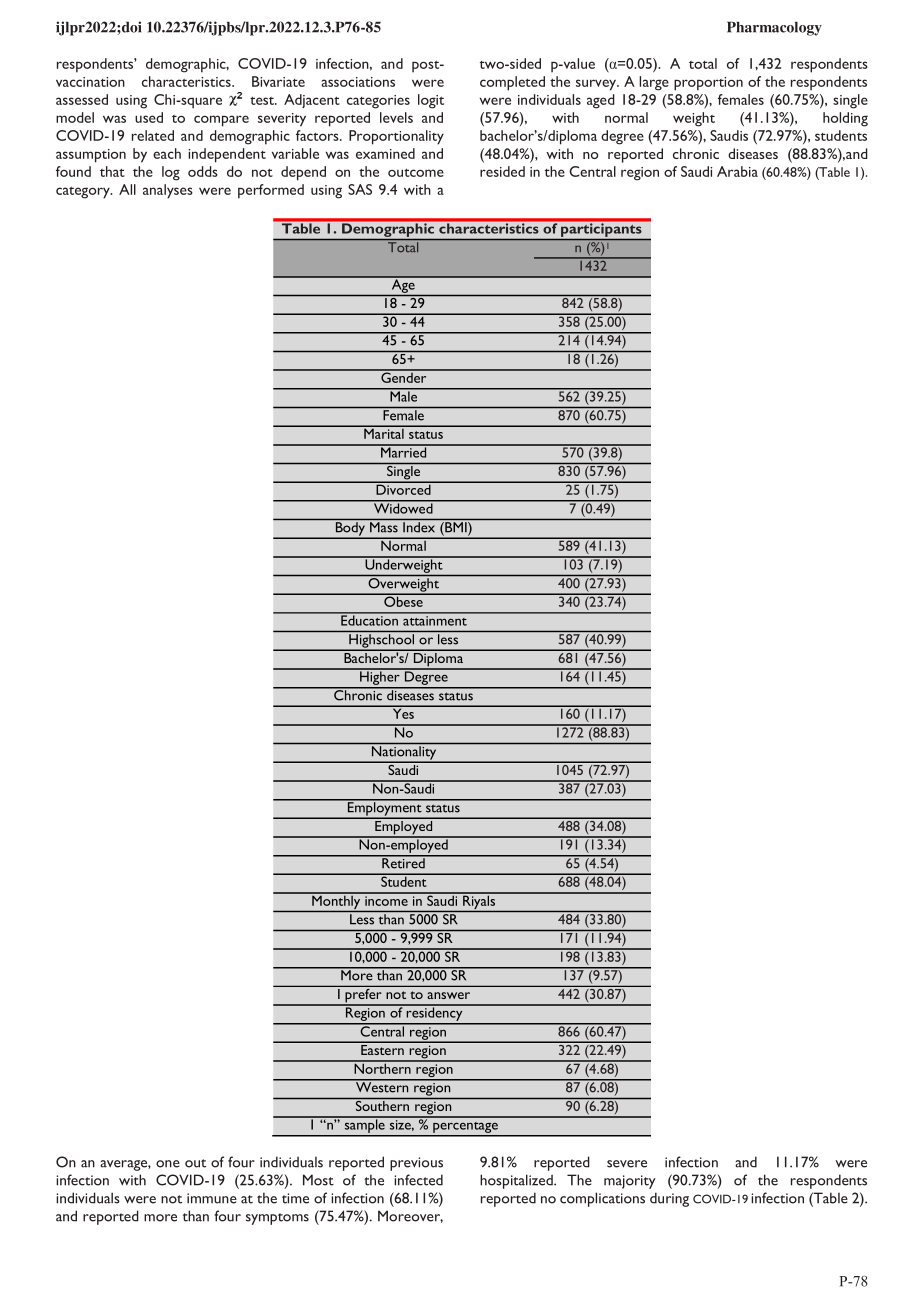 Image resolution: width=924 pixels, height=1308 pixels. Describe the element at coordinates (403, 862) in the screenshot. I see `Retired` at that location.
